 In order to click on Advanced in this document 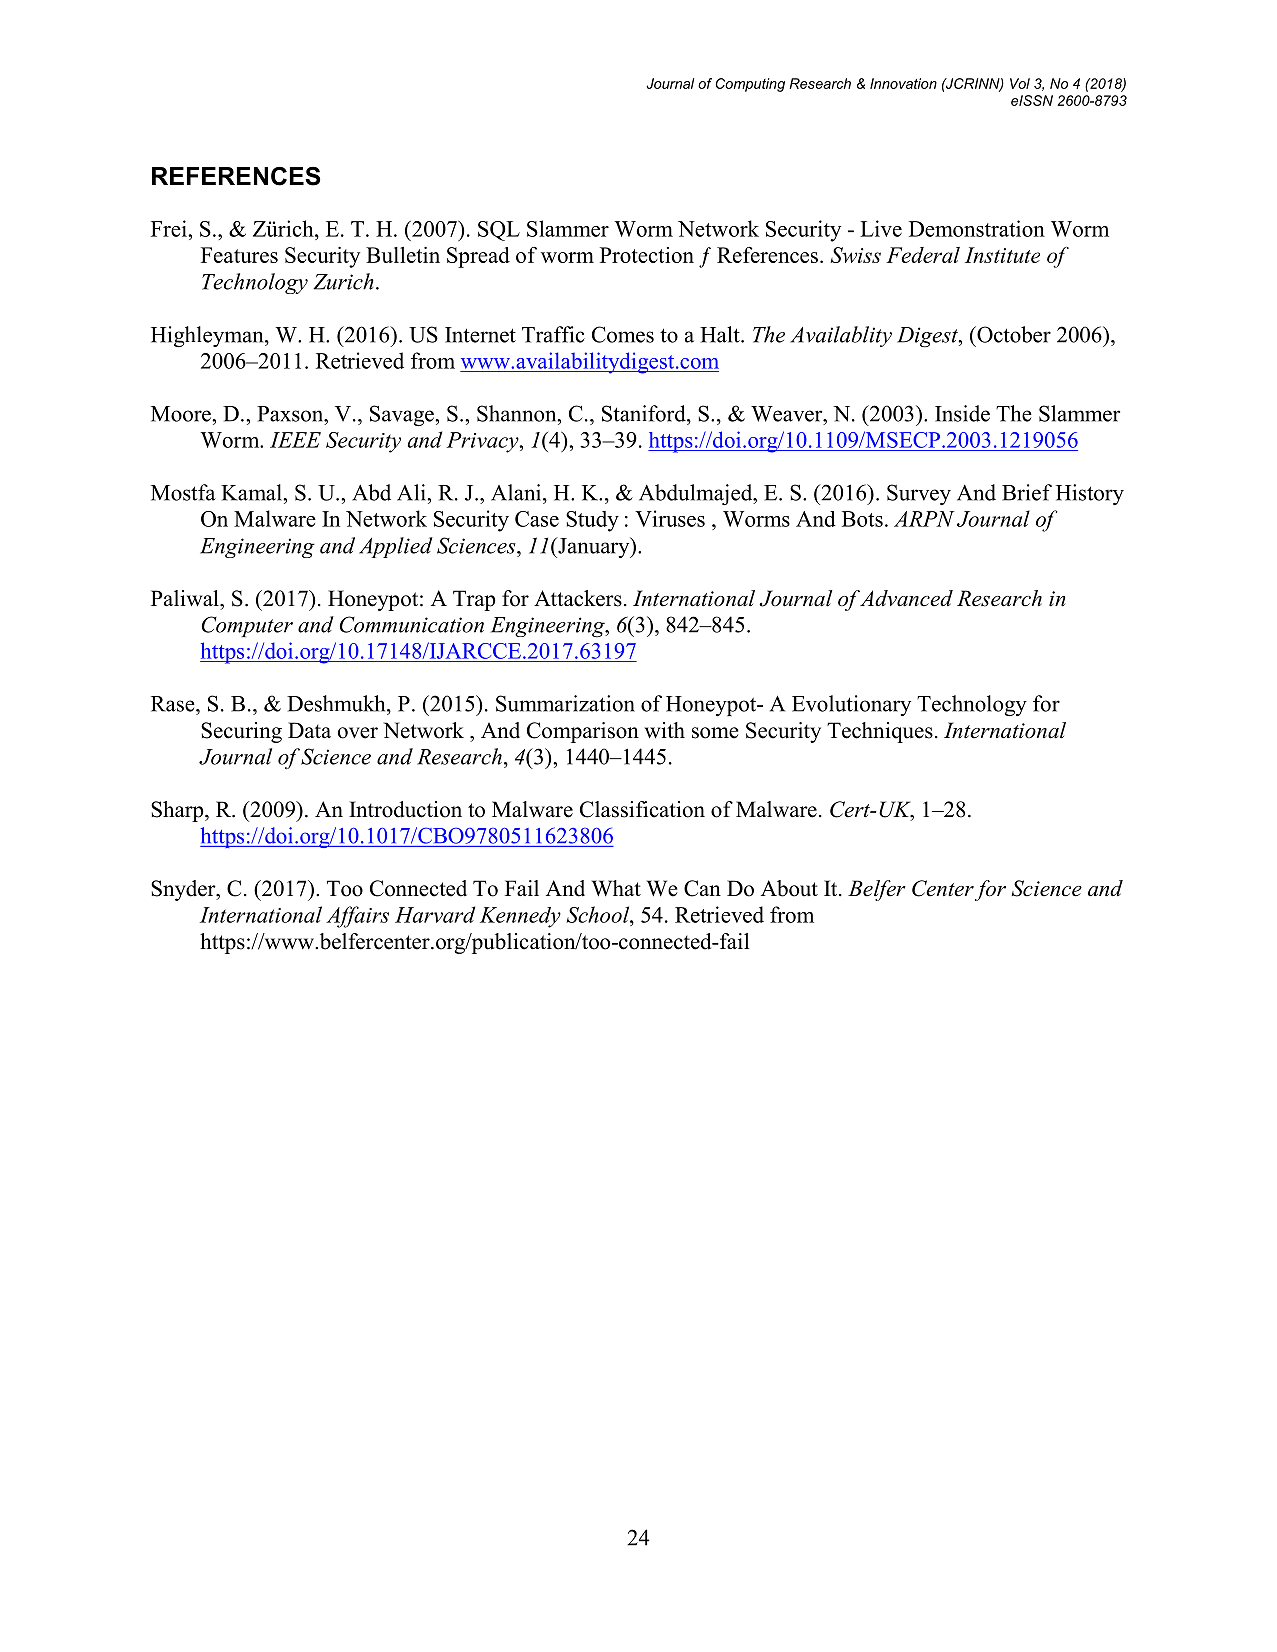, I will do `click(906, 598)`.
